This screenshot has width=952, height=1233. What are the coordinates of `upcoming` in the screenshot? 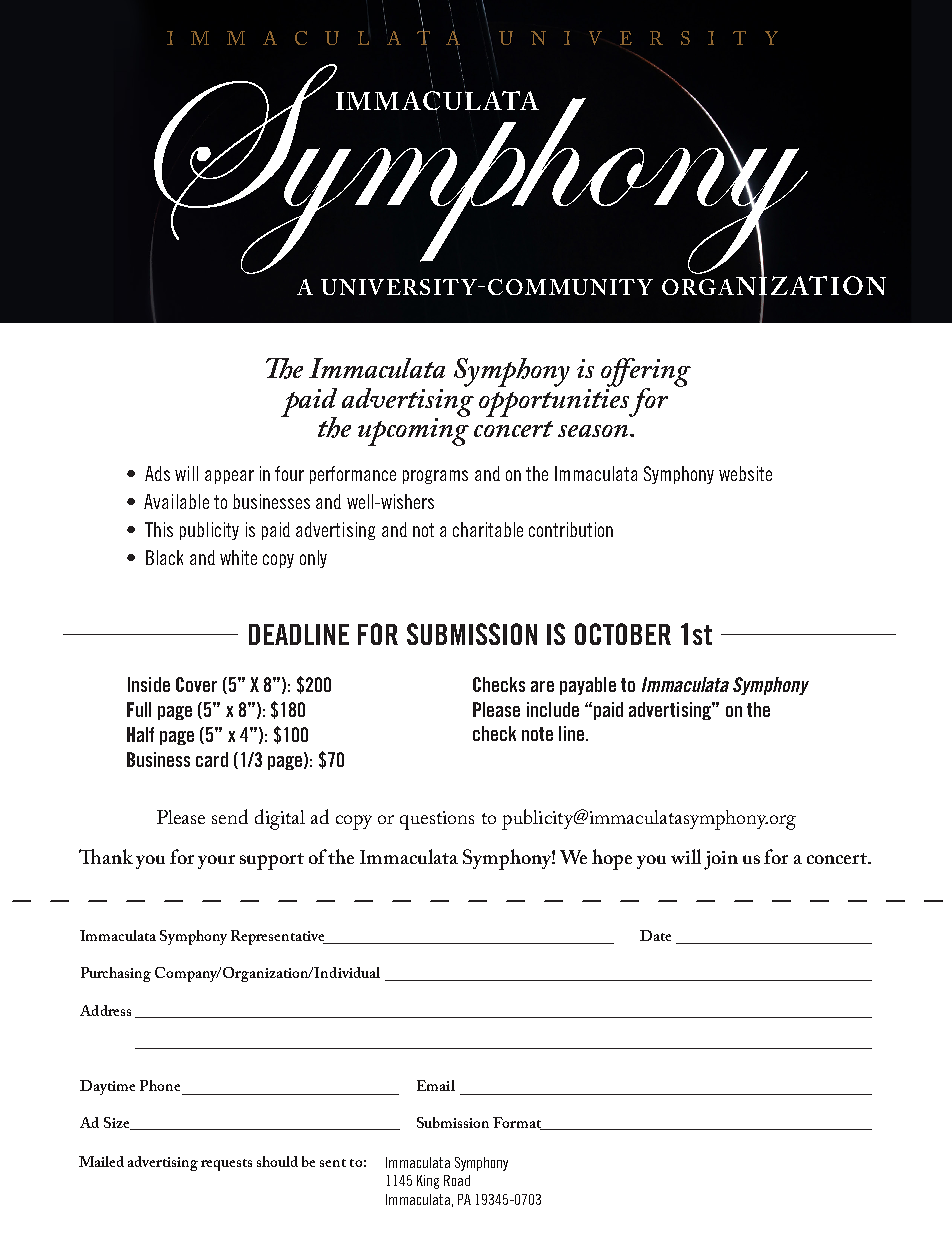 It's located at (413, 431).
